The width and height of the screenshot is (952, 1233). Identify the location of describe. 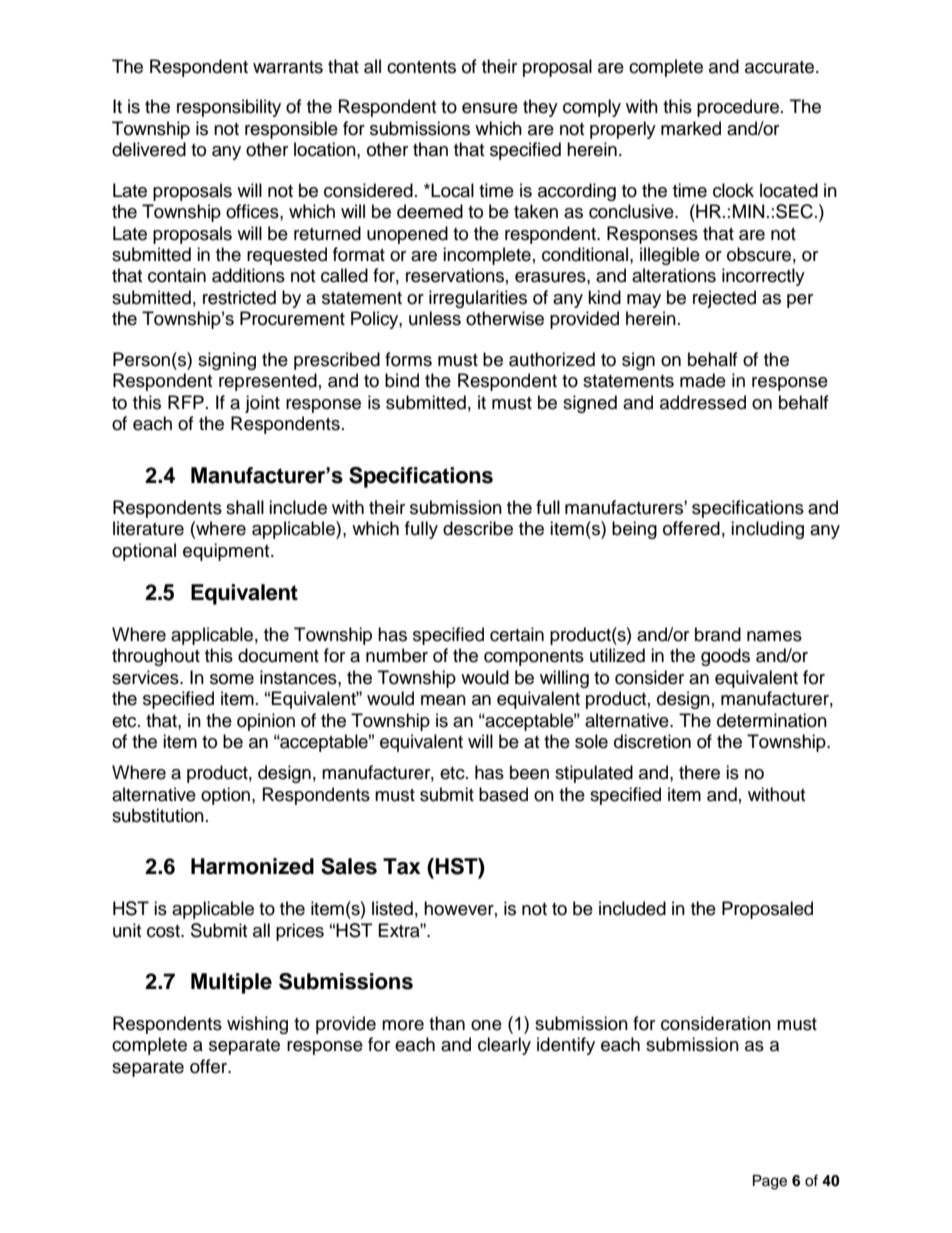
(478, 528).
